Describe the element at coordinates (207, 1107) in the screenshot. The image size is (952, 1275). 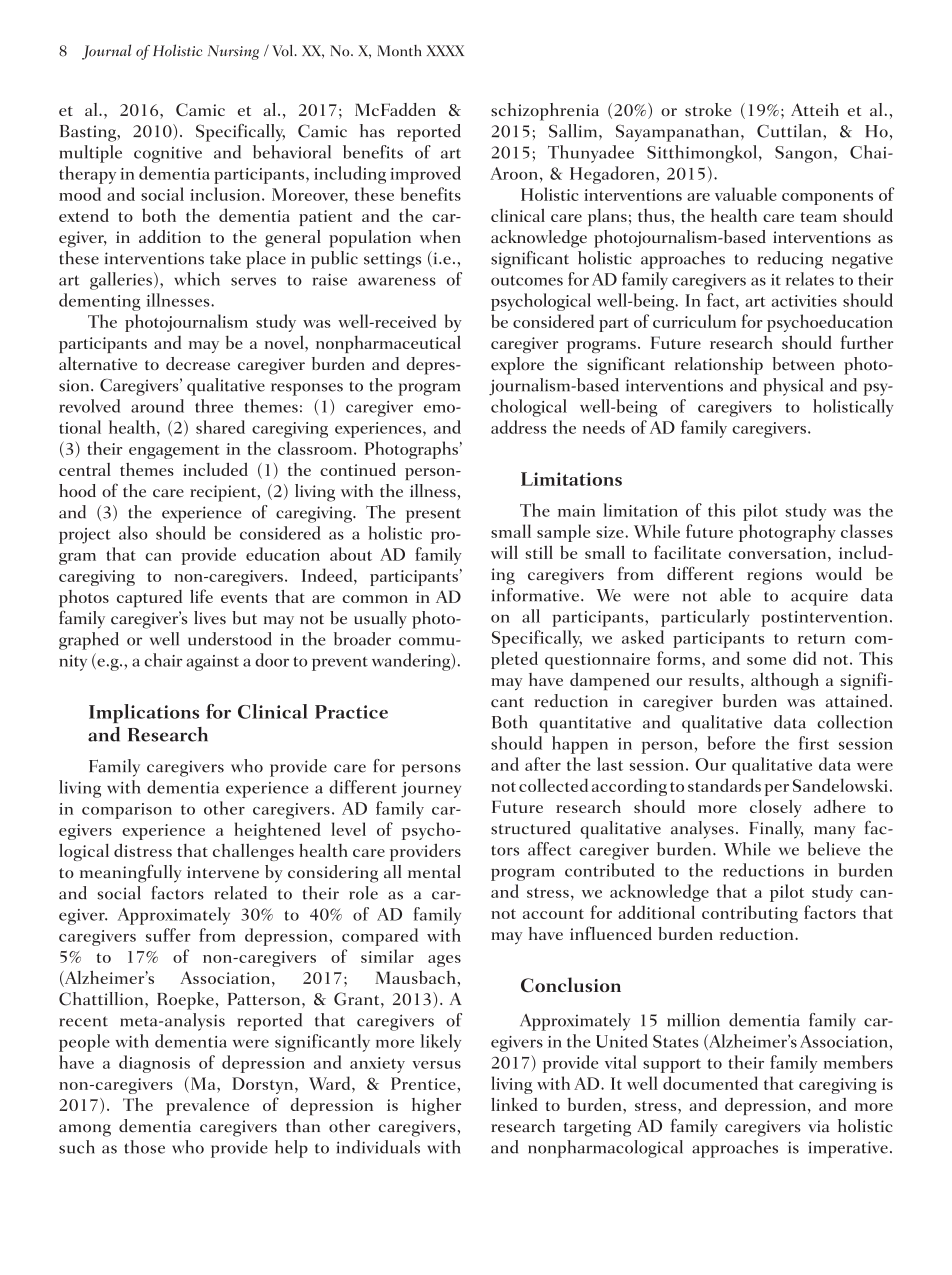
I see `prevalence` at that location.
